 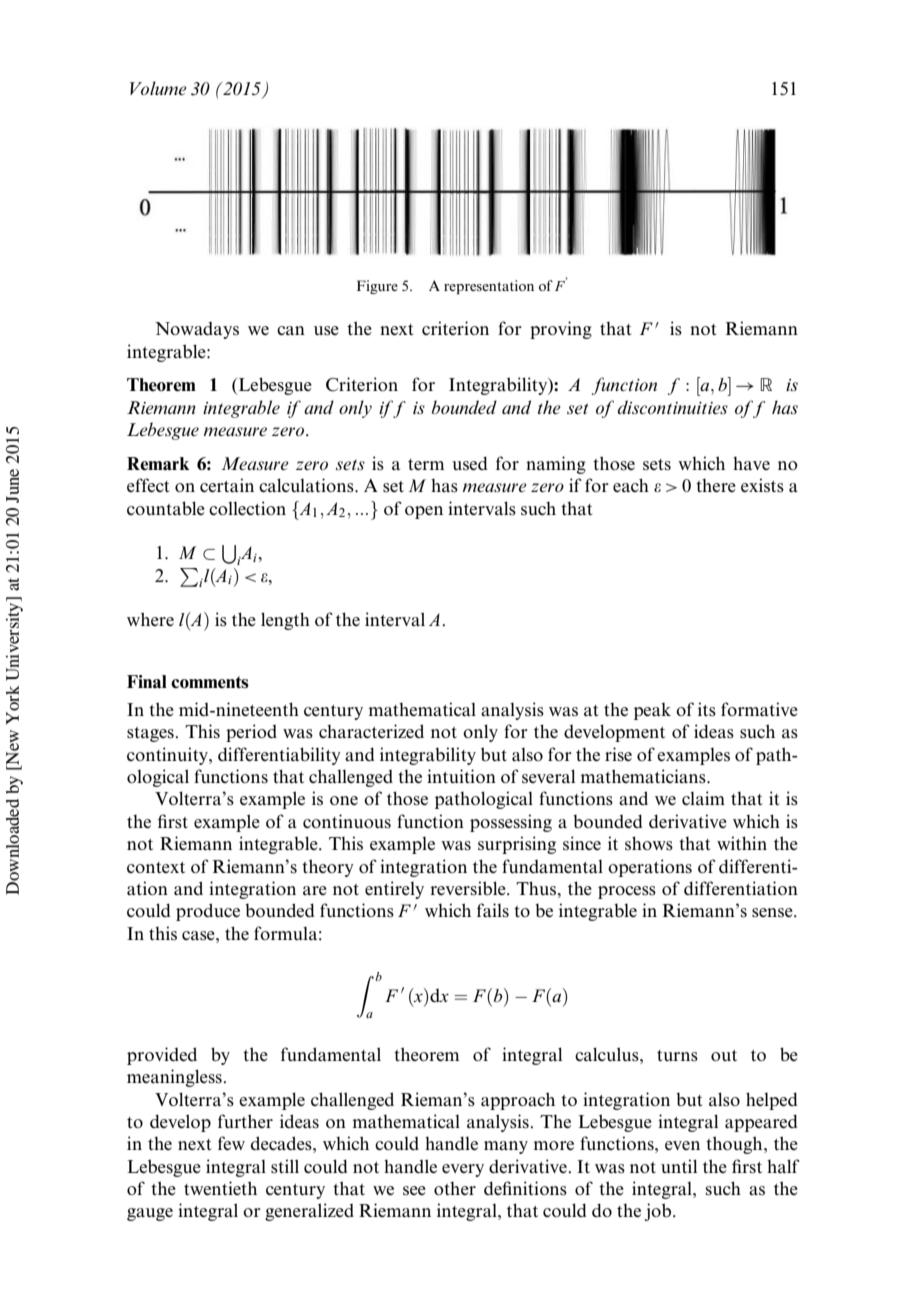 I want to click on characterized, so click(x=371, y=731).
